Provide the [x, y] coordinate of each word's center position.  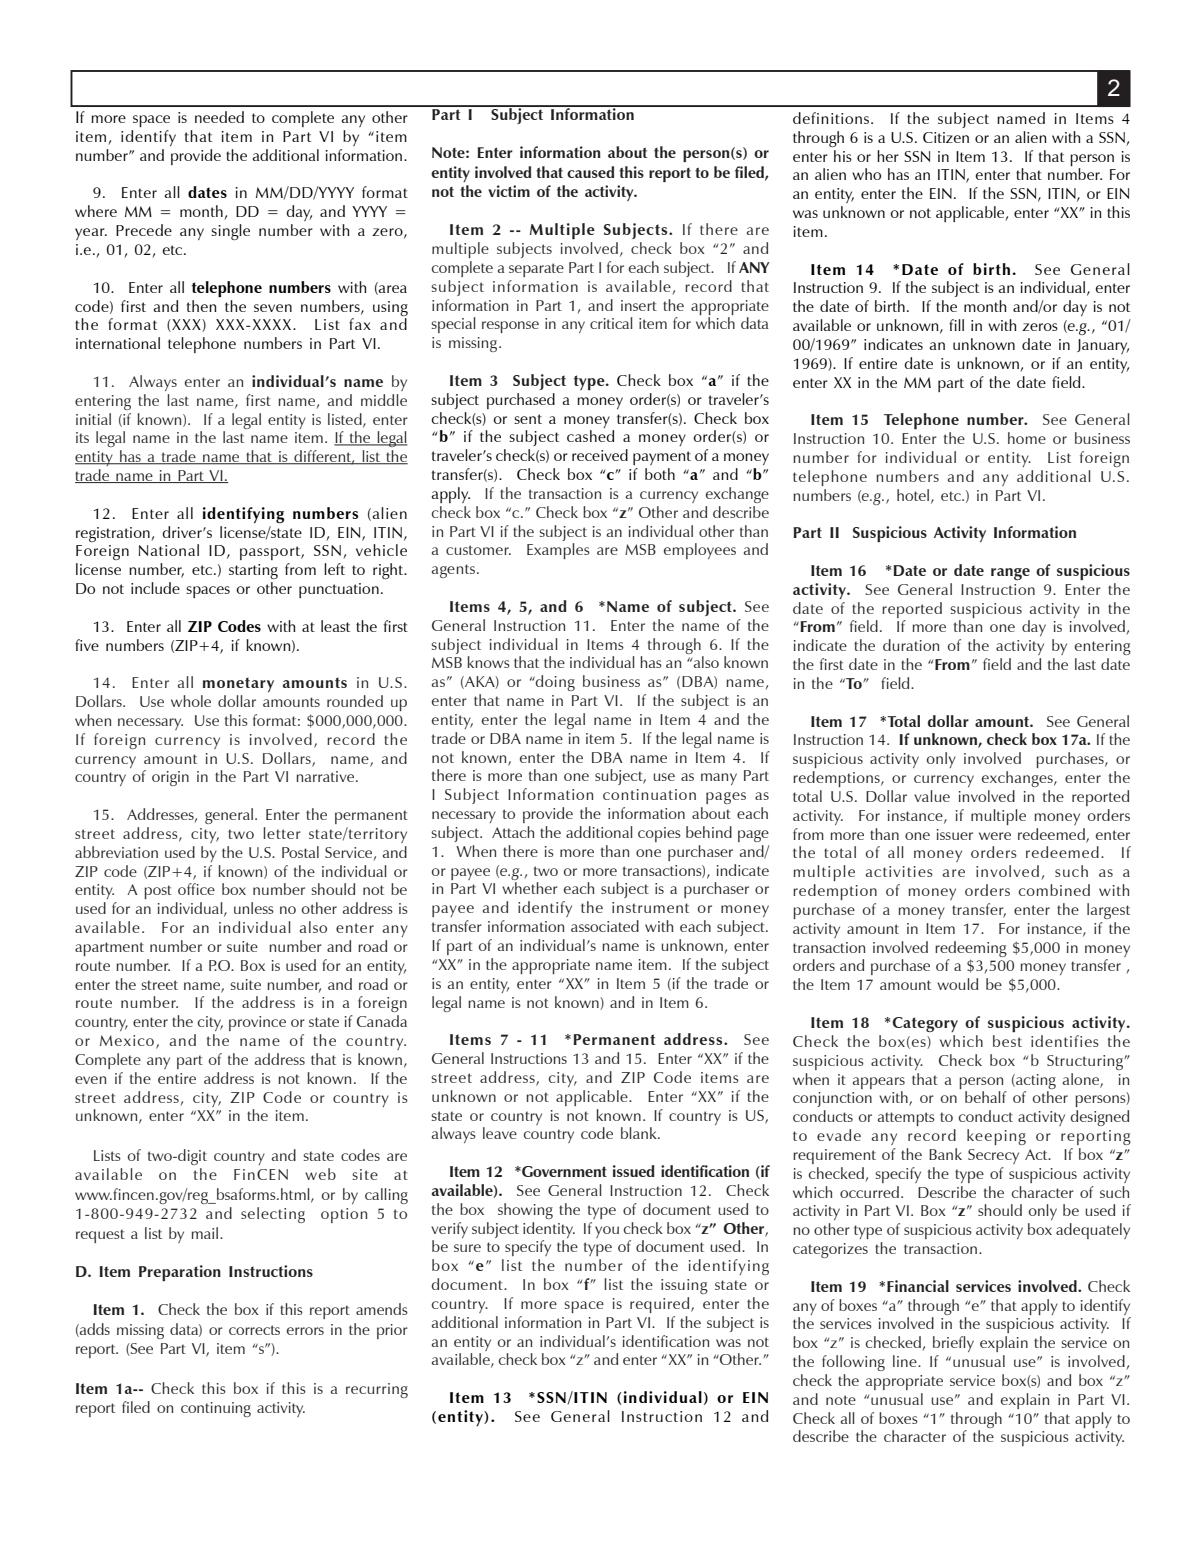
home [1027, 438]
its [82, 437]
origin [170, 778]
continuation [649, 794]
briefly [953, 1344]
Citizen [946, 137]
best [1007, 1041]
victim [509, 191]
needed [219, 117]
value [932, 796]
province [257, 1023]
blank [640, 1133]
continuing [216, 1409]
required [661, 1305]
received [600, 455]
